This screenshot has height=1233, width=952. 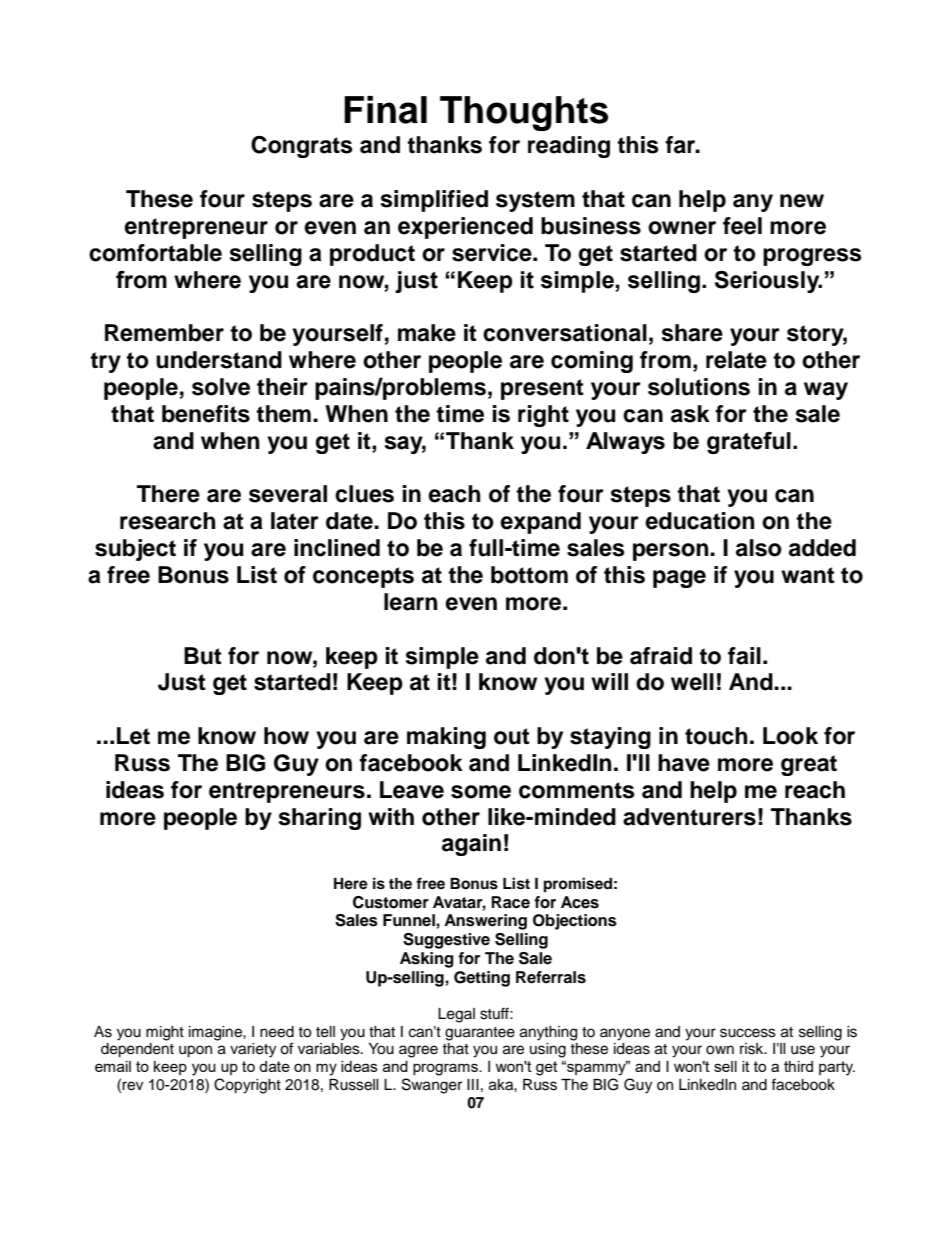 I want to click on adventurers, so click(x=689, y=817).
